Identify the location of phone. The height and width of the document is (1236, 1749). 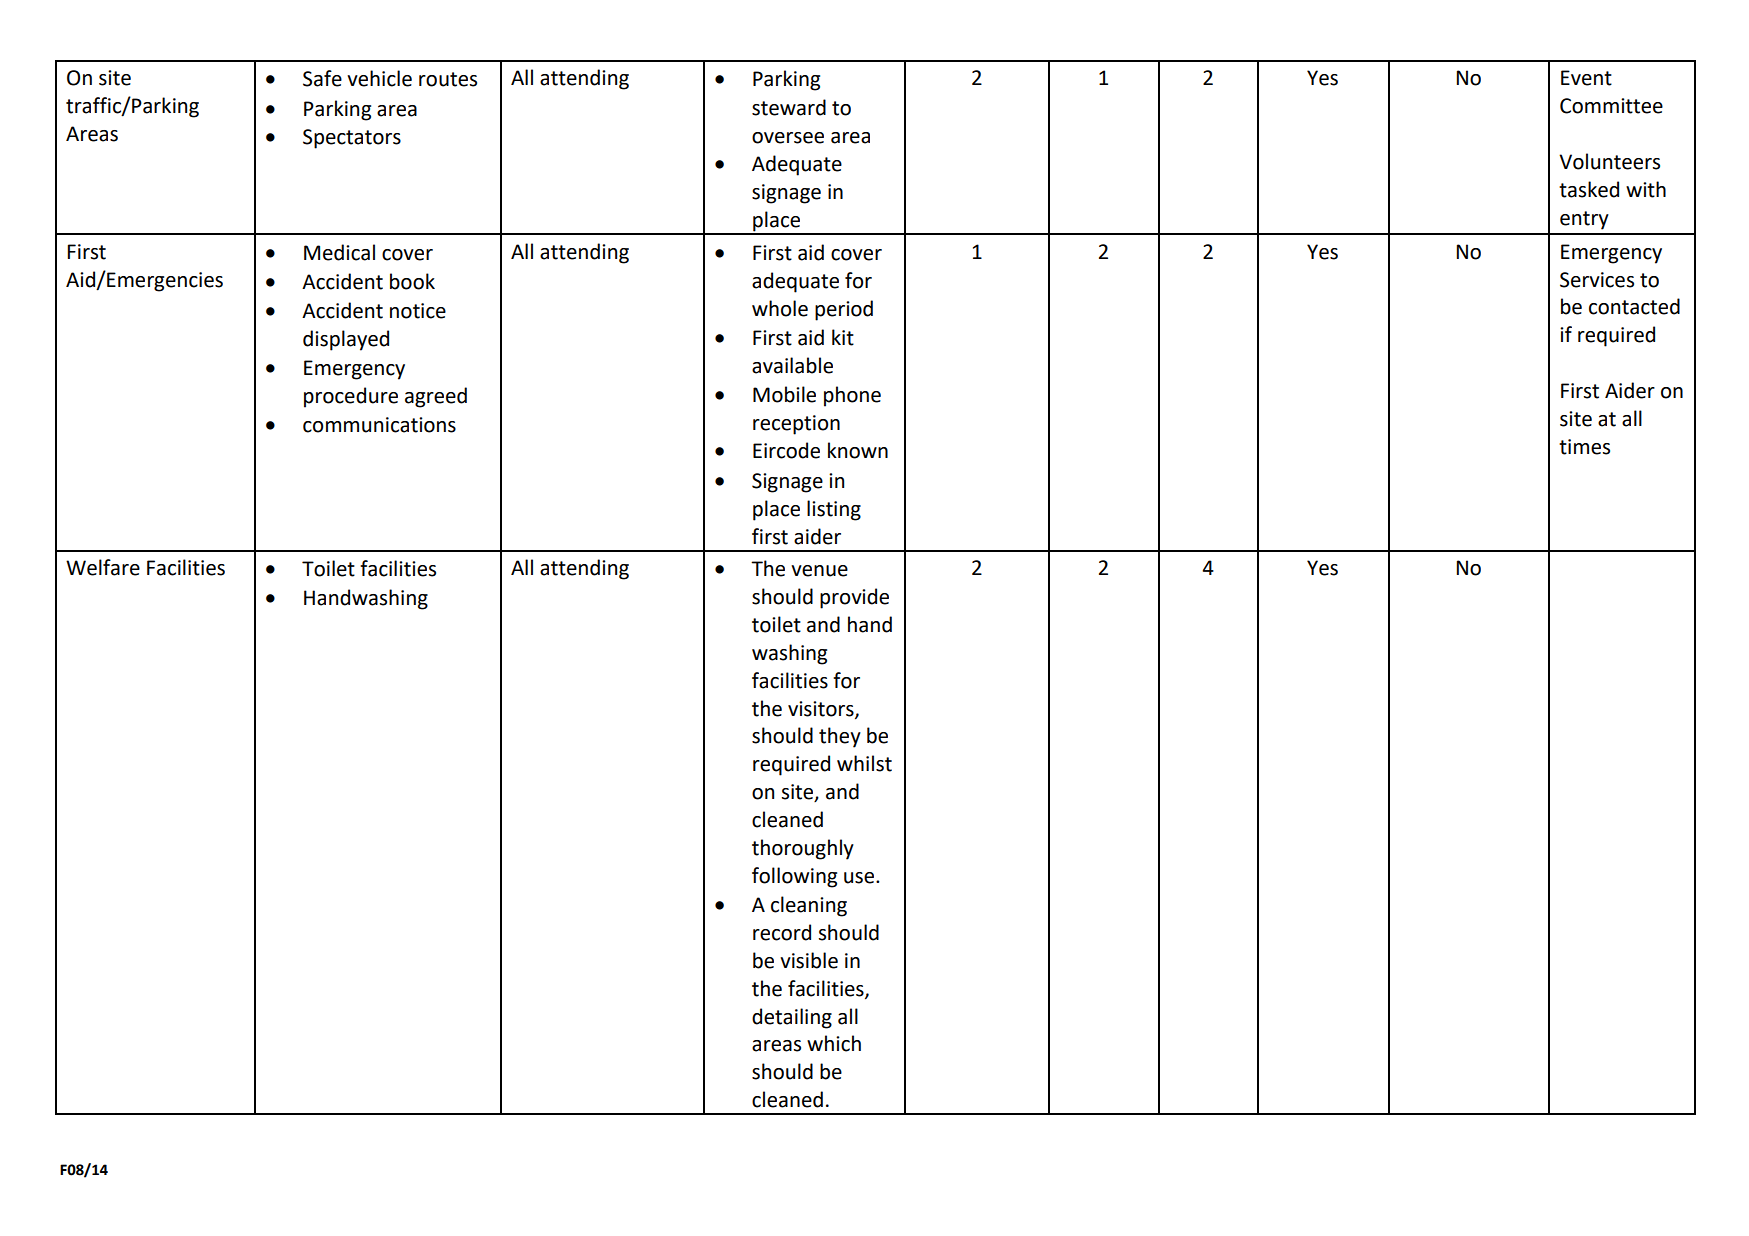
(852, 396).
